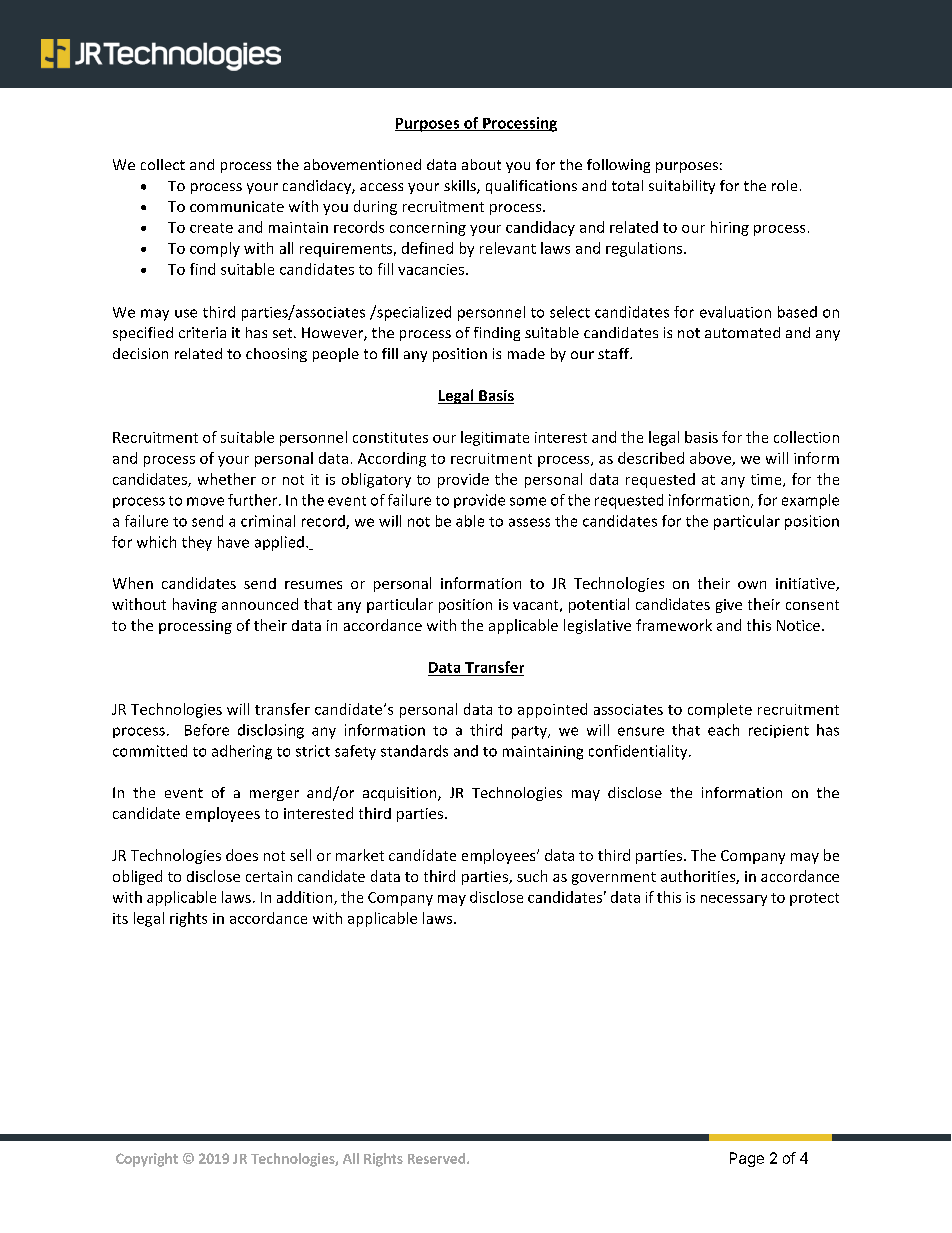 Image resolution: width=952 pixels, height=1233 pixels. I want to click on Copyright, so click(147, 1160).
